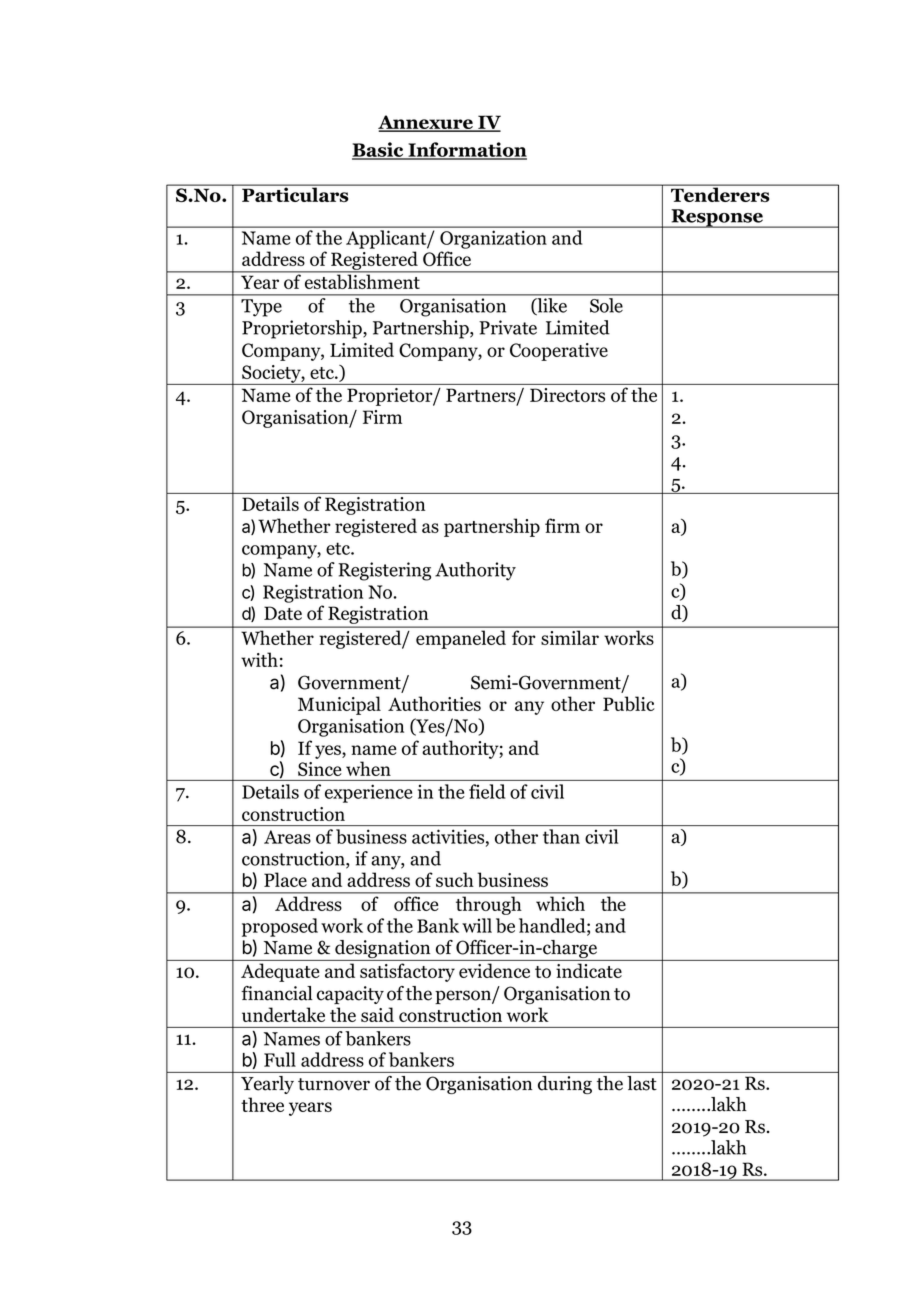  Describe the element at coordinates (384, 571) in the page. I see `Registering` at that location.
